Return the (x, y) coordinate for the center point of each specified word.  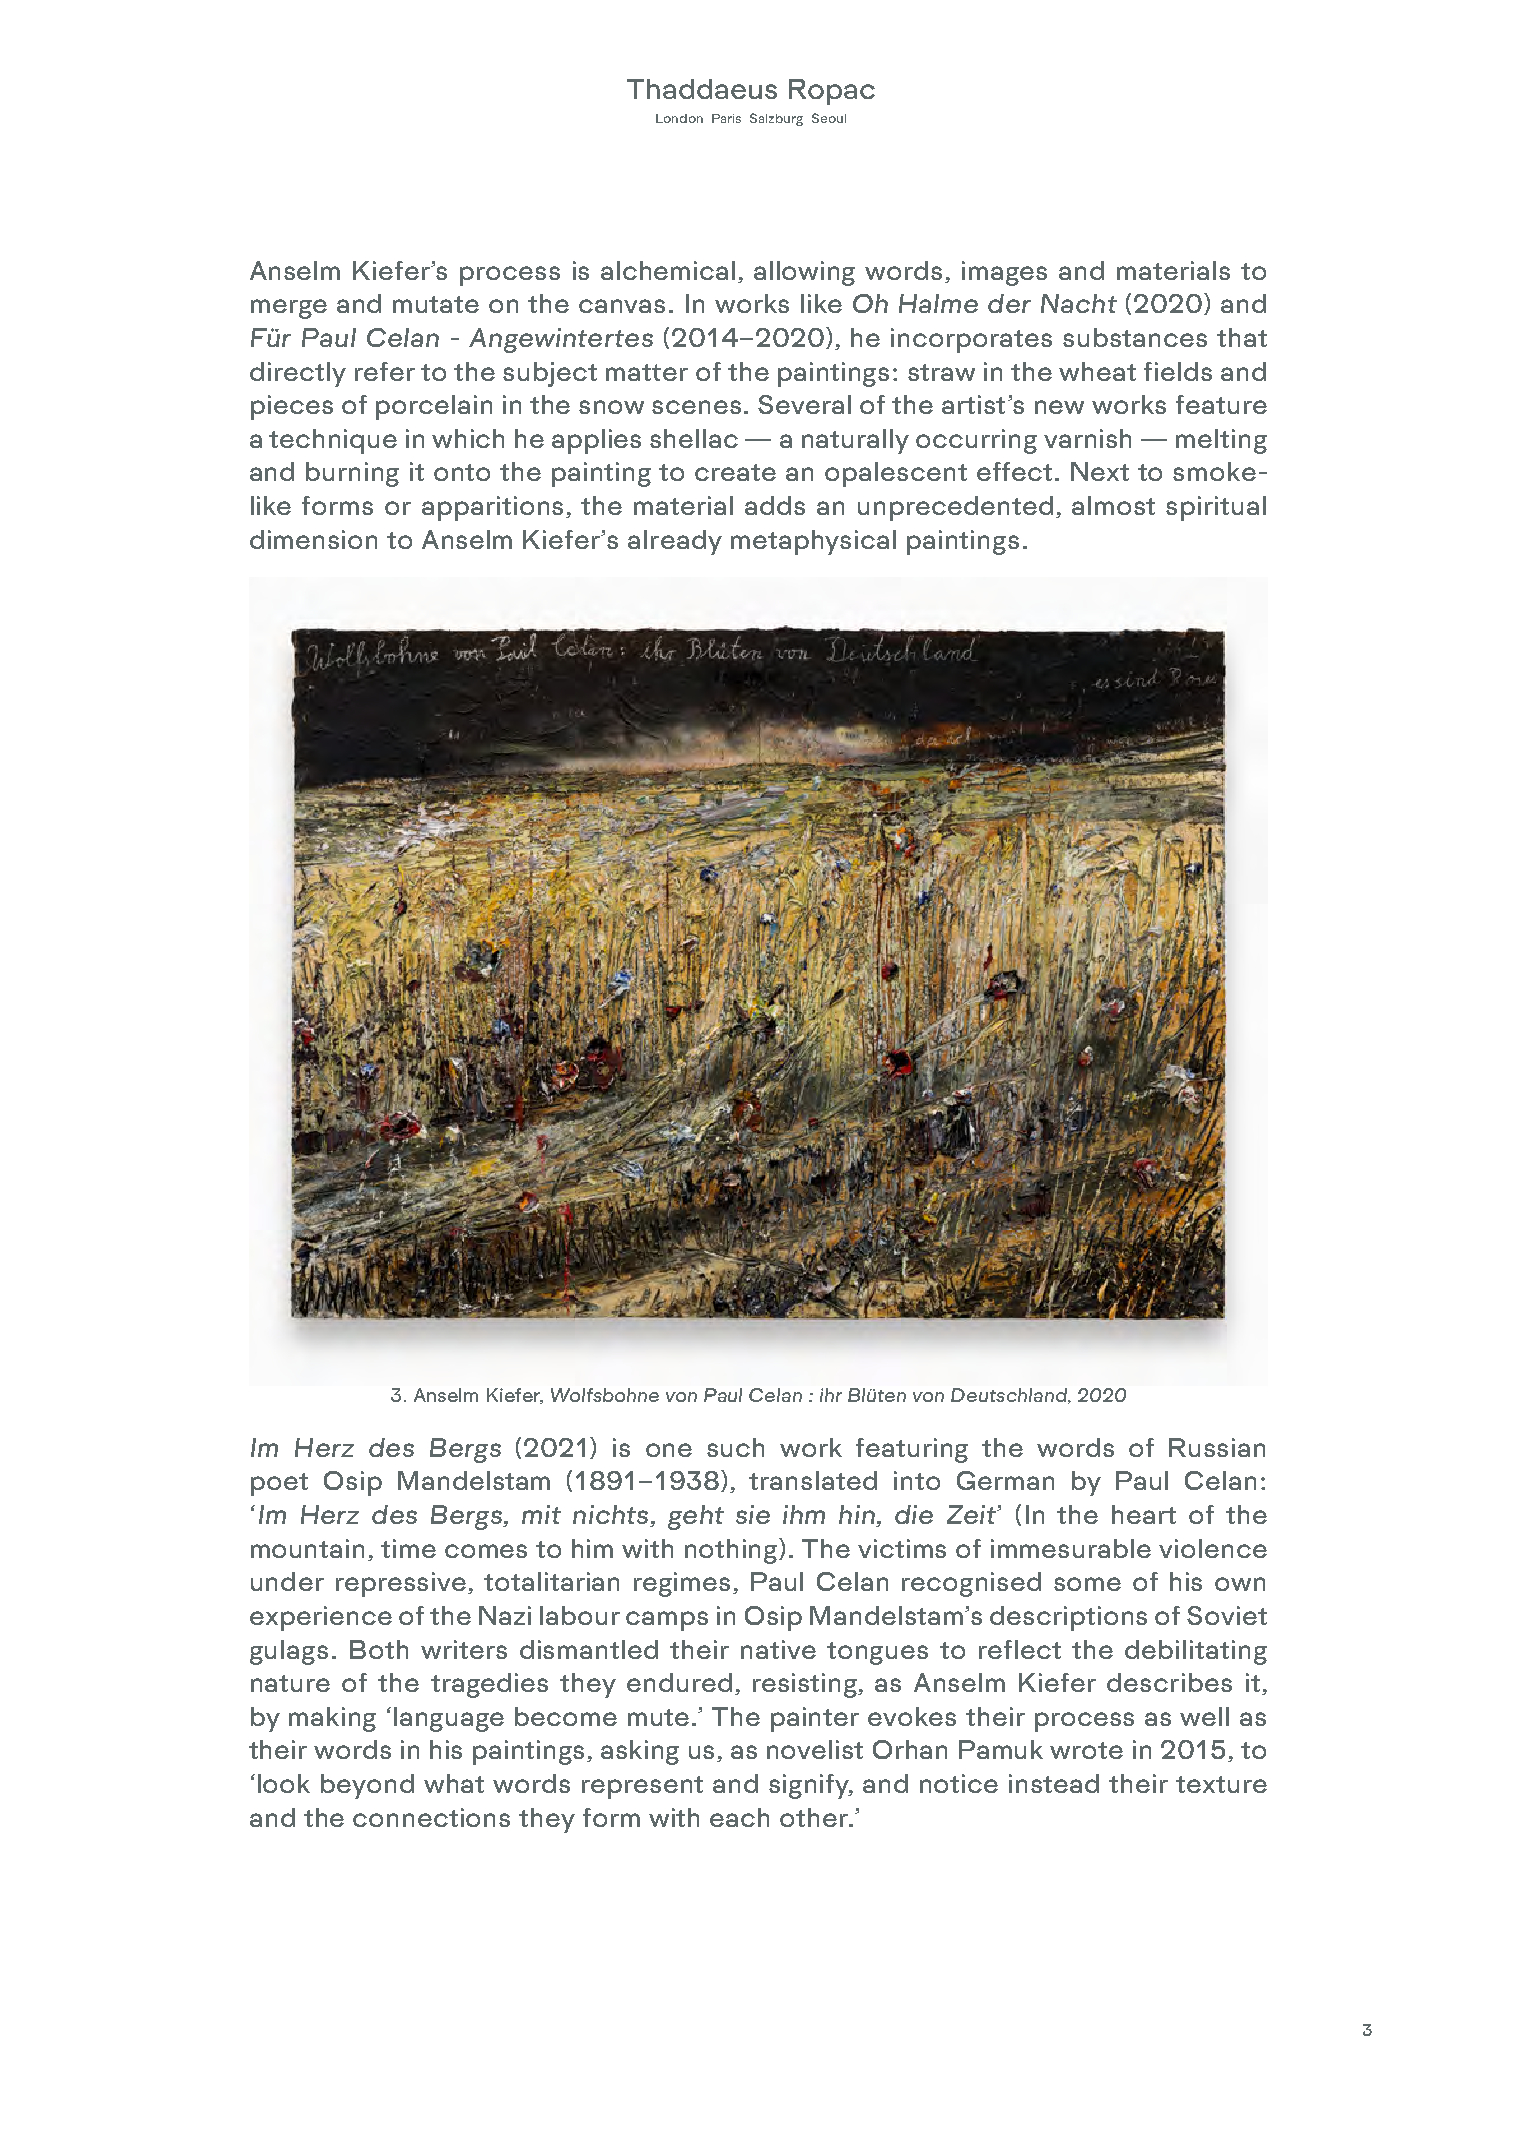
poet (279, 1484)
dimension (313, 539)
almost (1113, 505)
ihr (831, 1395)
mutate (436, 304)
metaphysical (813, 542)
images (1004, 273)
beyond (367, 1786)
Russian (1217, 1447)
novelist (815, 1749)
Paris (726, 118)
